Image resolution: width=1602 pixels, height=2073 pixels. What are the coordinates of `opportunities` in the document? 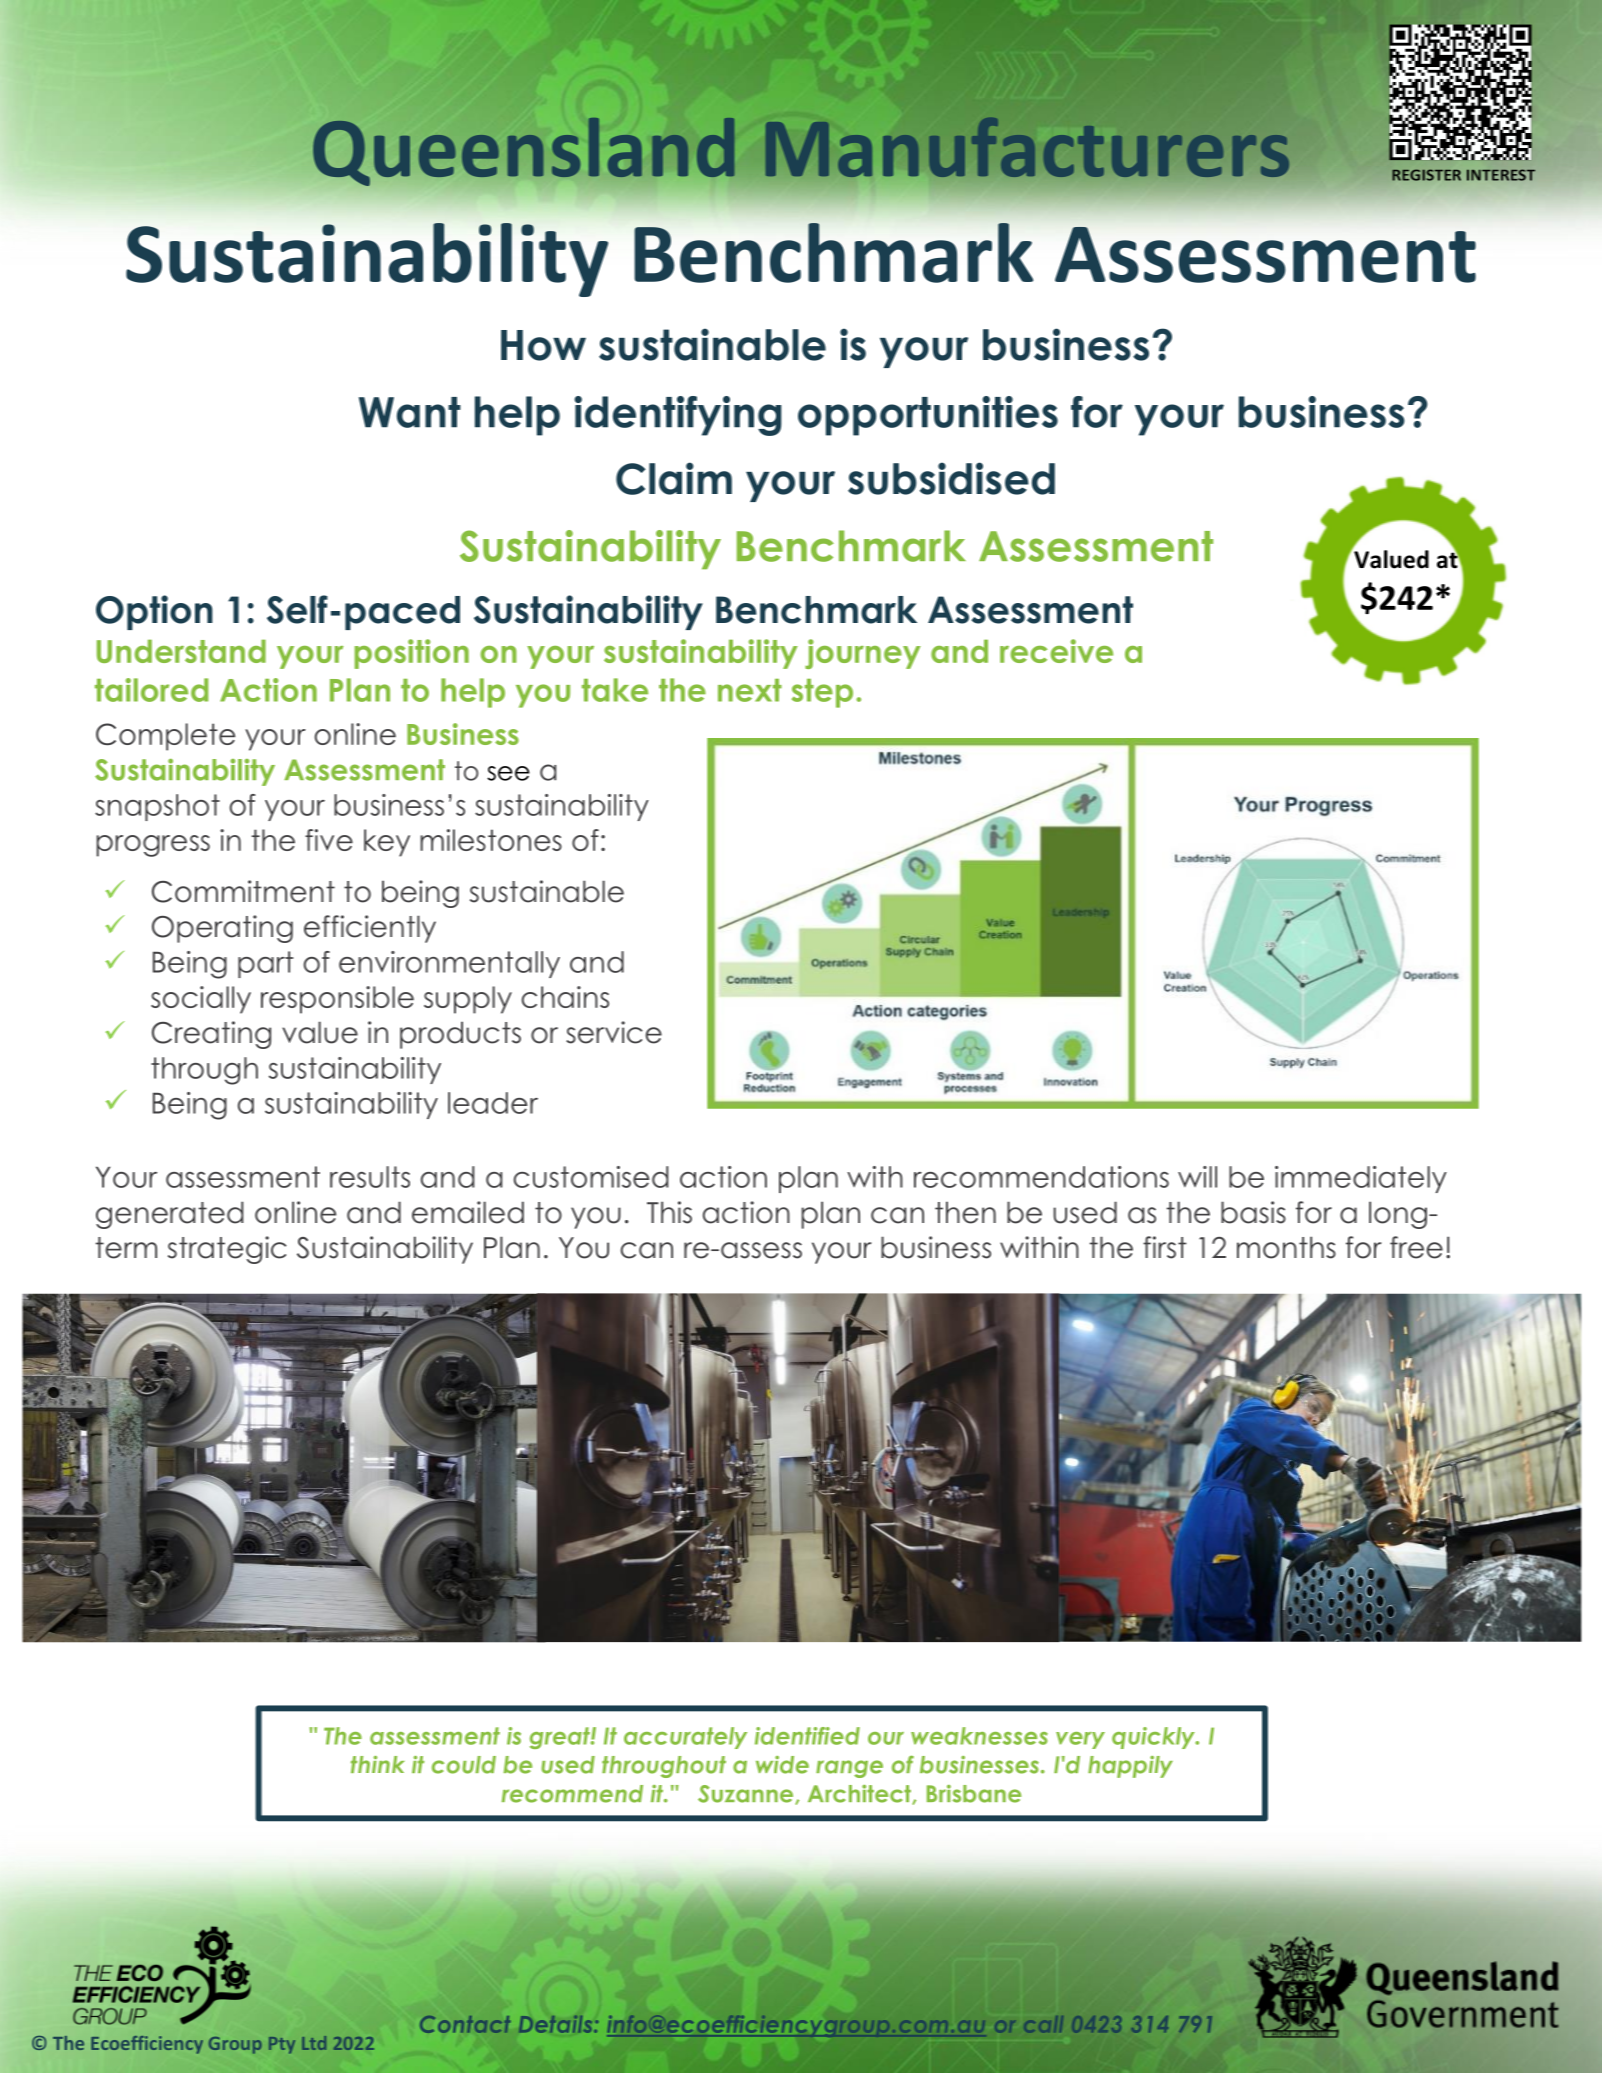 It's located at (928, 416).
